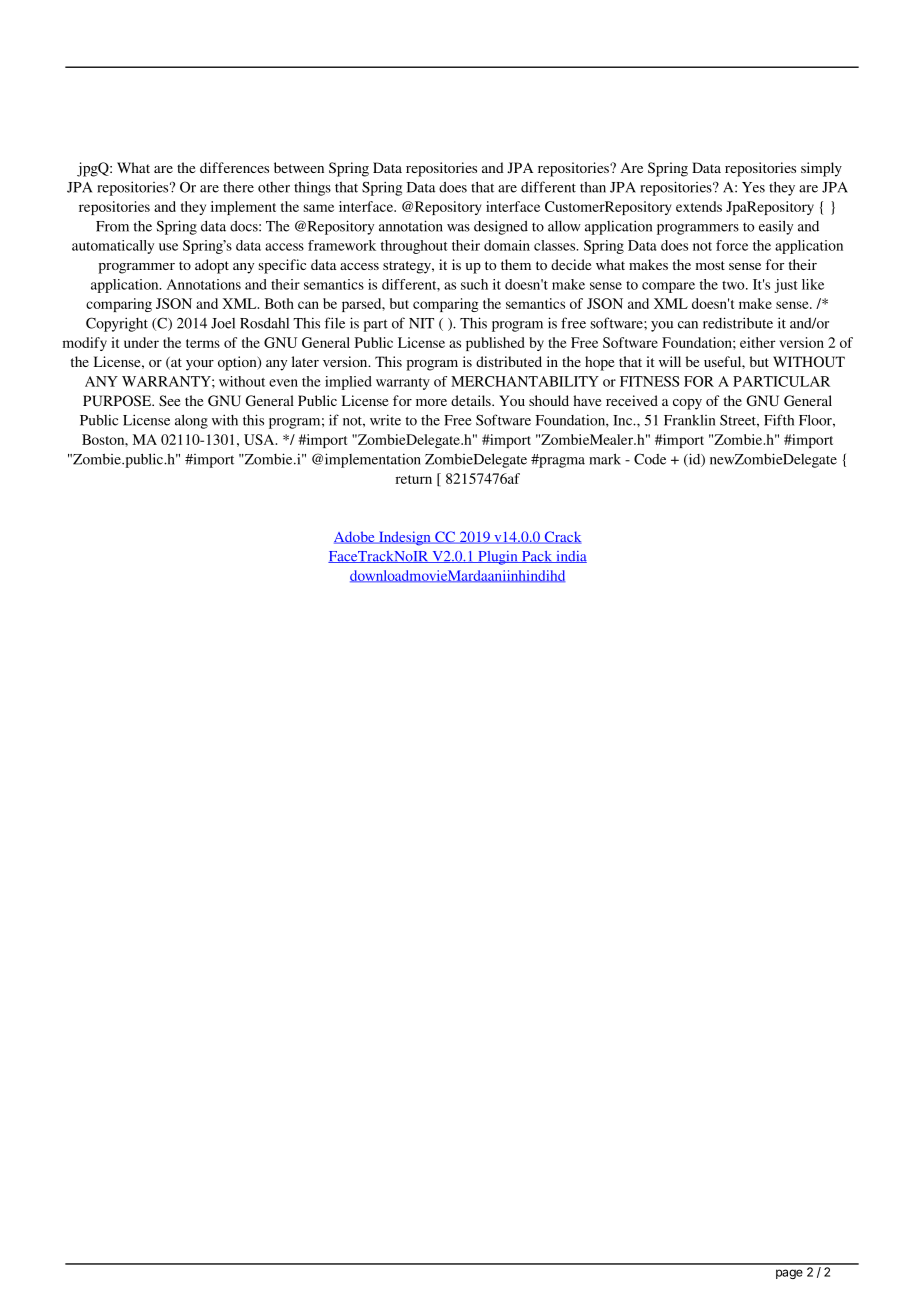  I want to click on Plugin, so click(498, 558).
